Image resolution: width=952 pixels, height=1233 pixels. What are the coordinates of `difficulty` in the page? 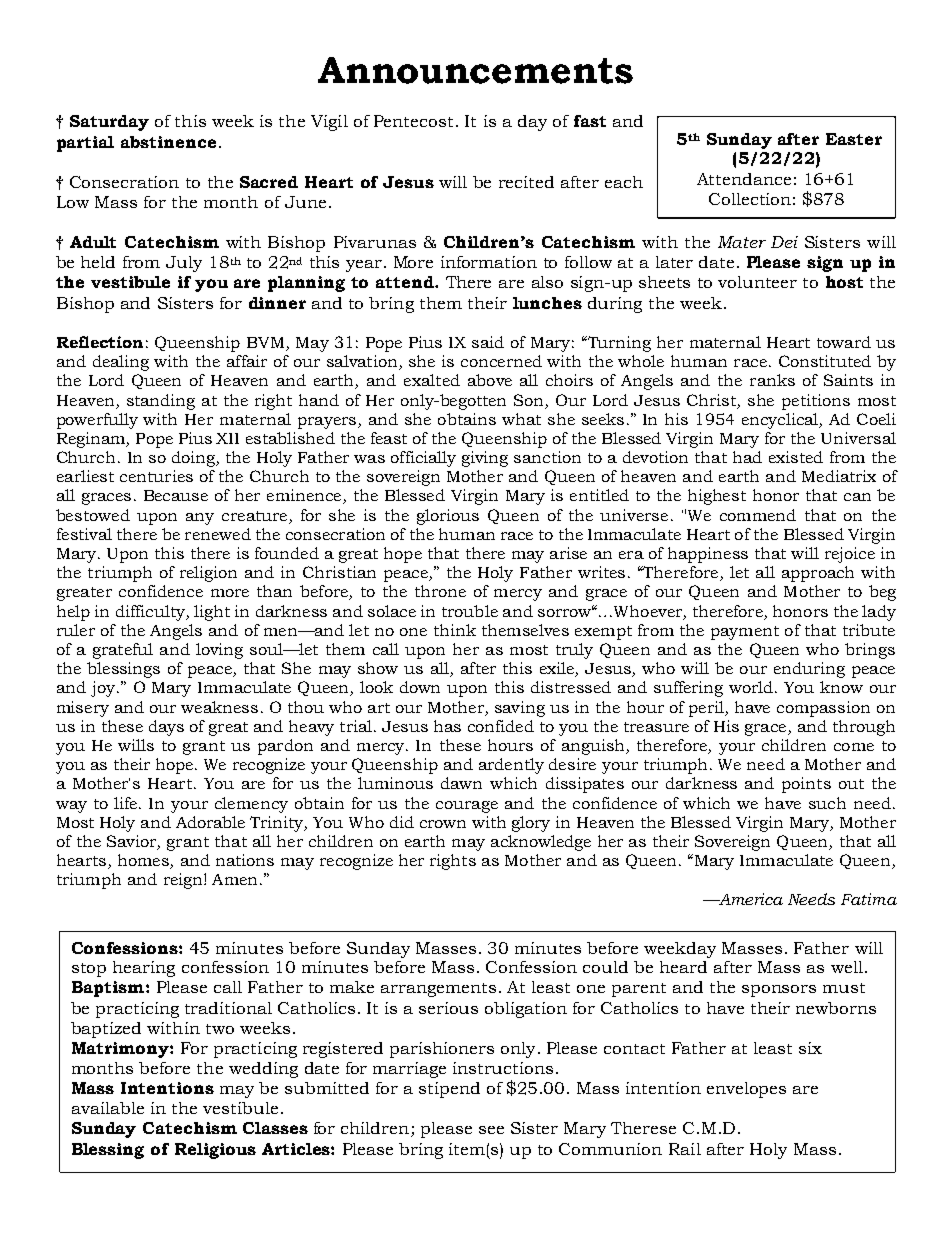 It's located at (151, 613).
